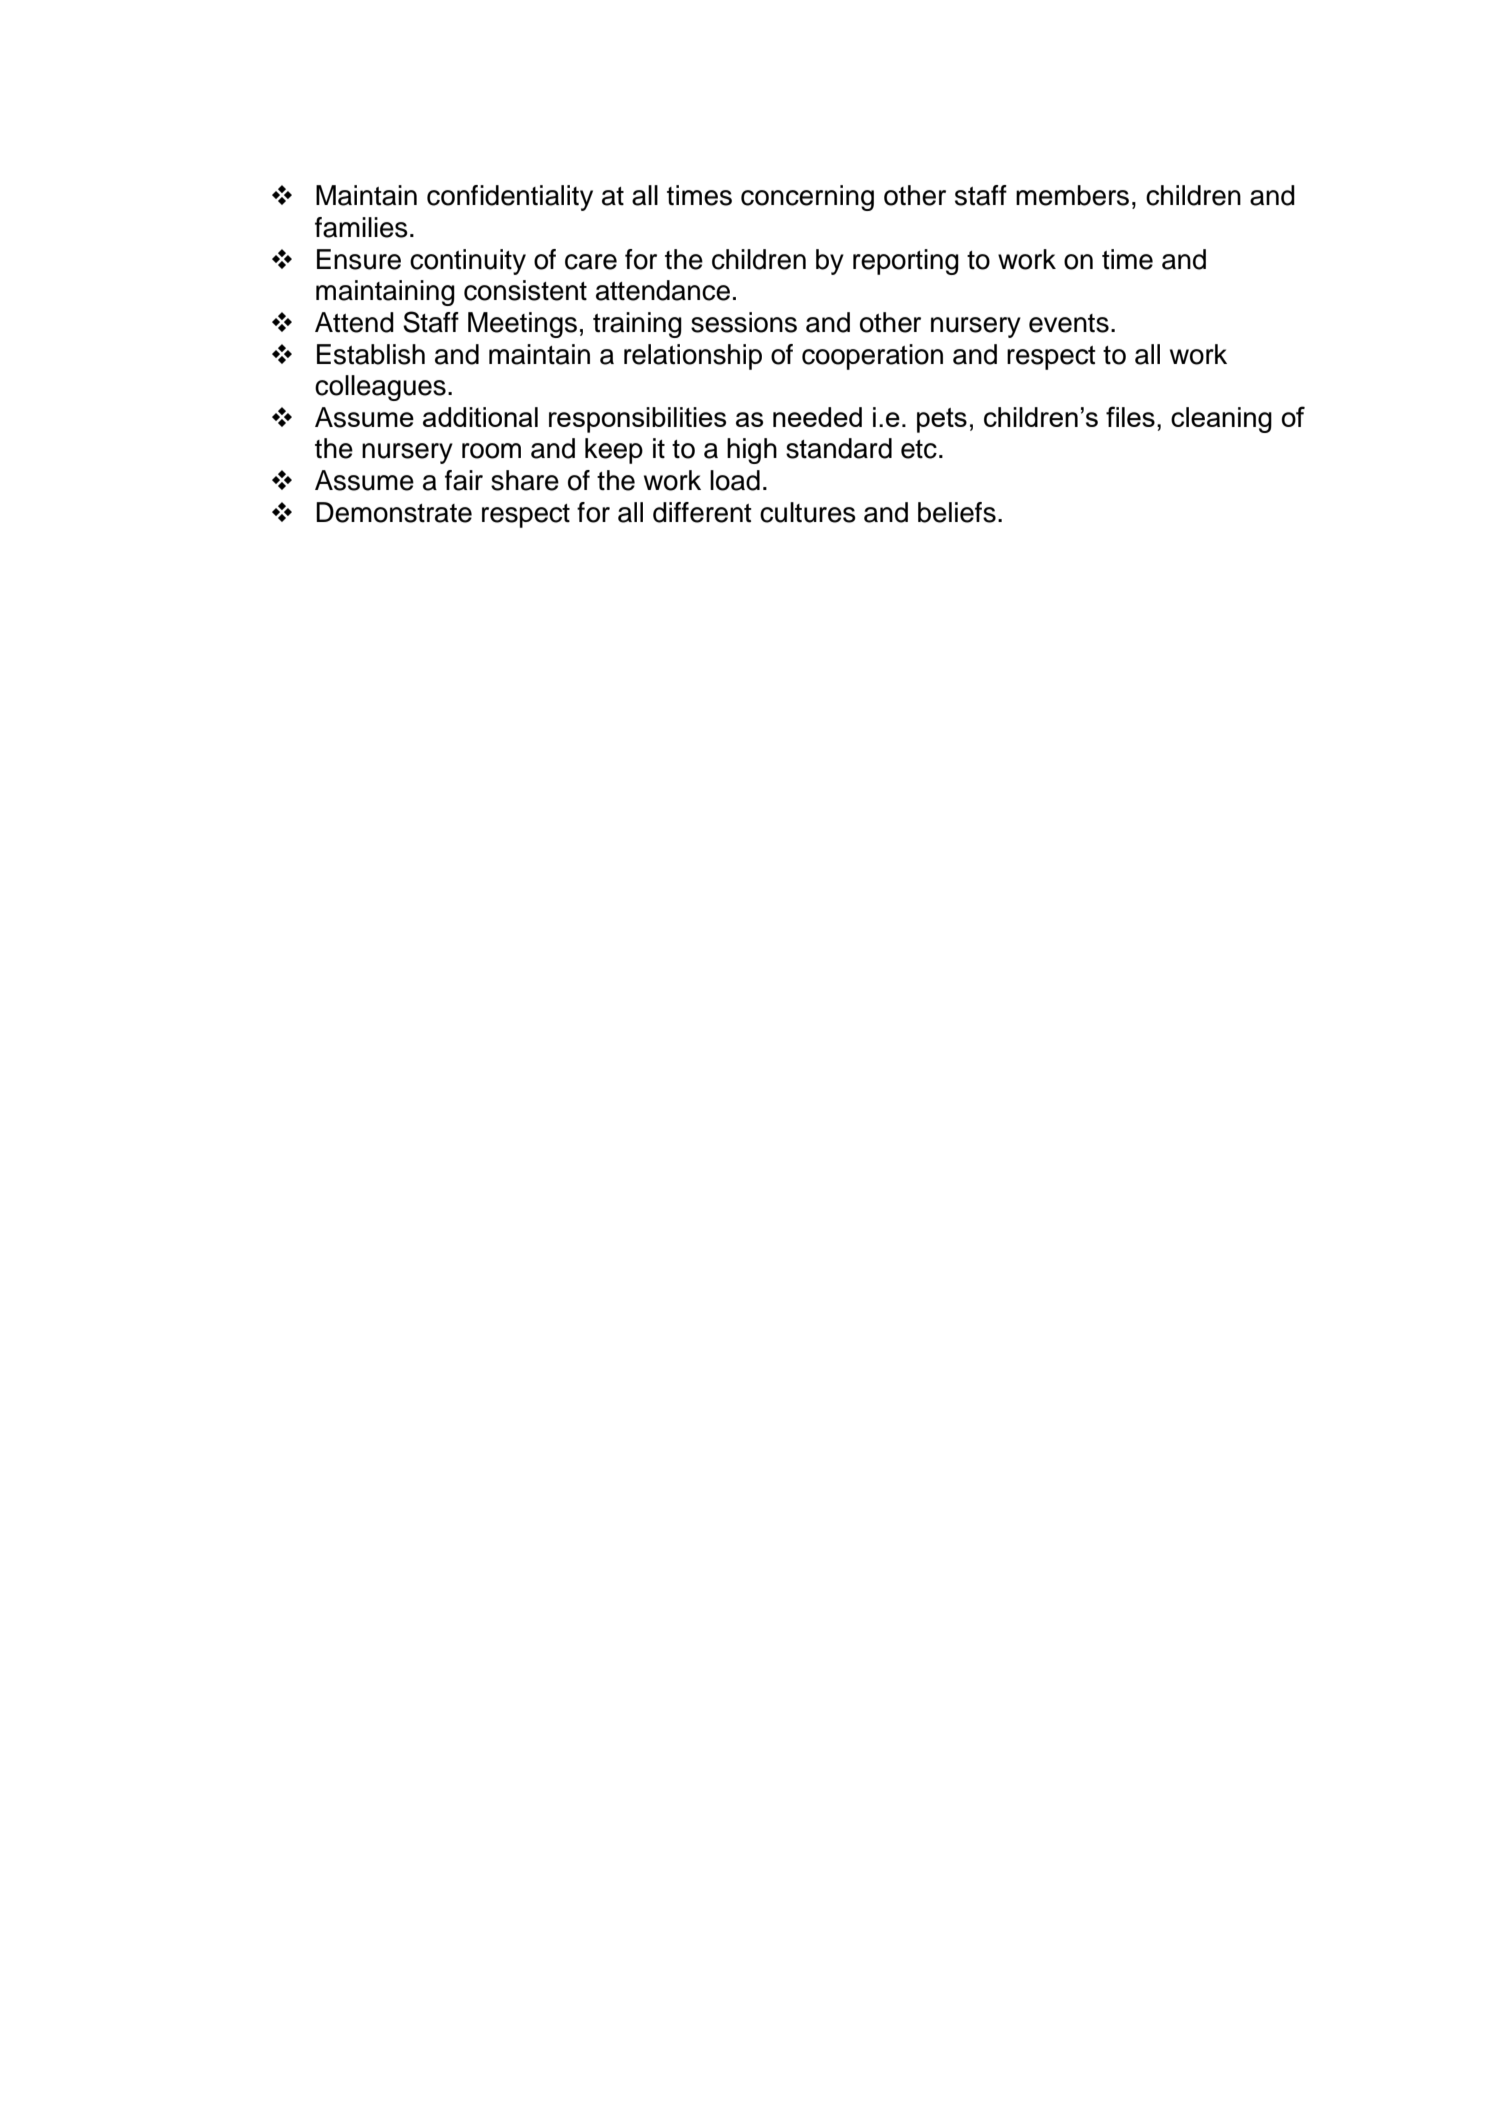 The height and width of the screenshot is (2104, 1488). Describe the element at coordinates (510, 198) in the screenshot. I see `confidentiality` at that location.
